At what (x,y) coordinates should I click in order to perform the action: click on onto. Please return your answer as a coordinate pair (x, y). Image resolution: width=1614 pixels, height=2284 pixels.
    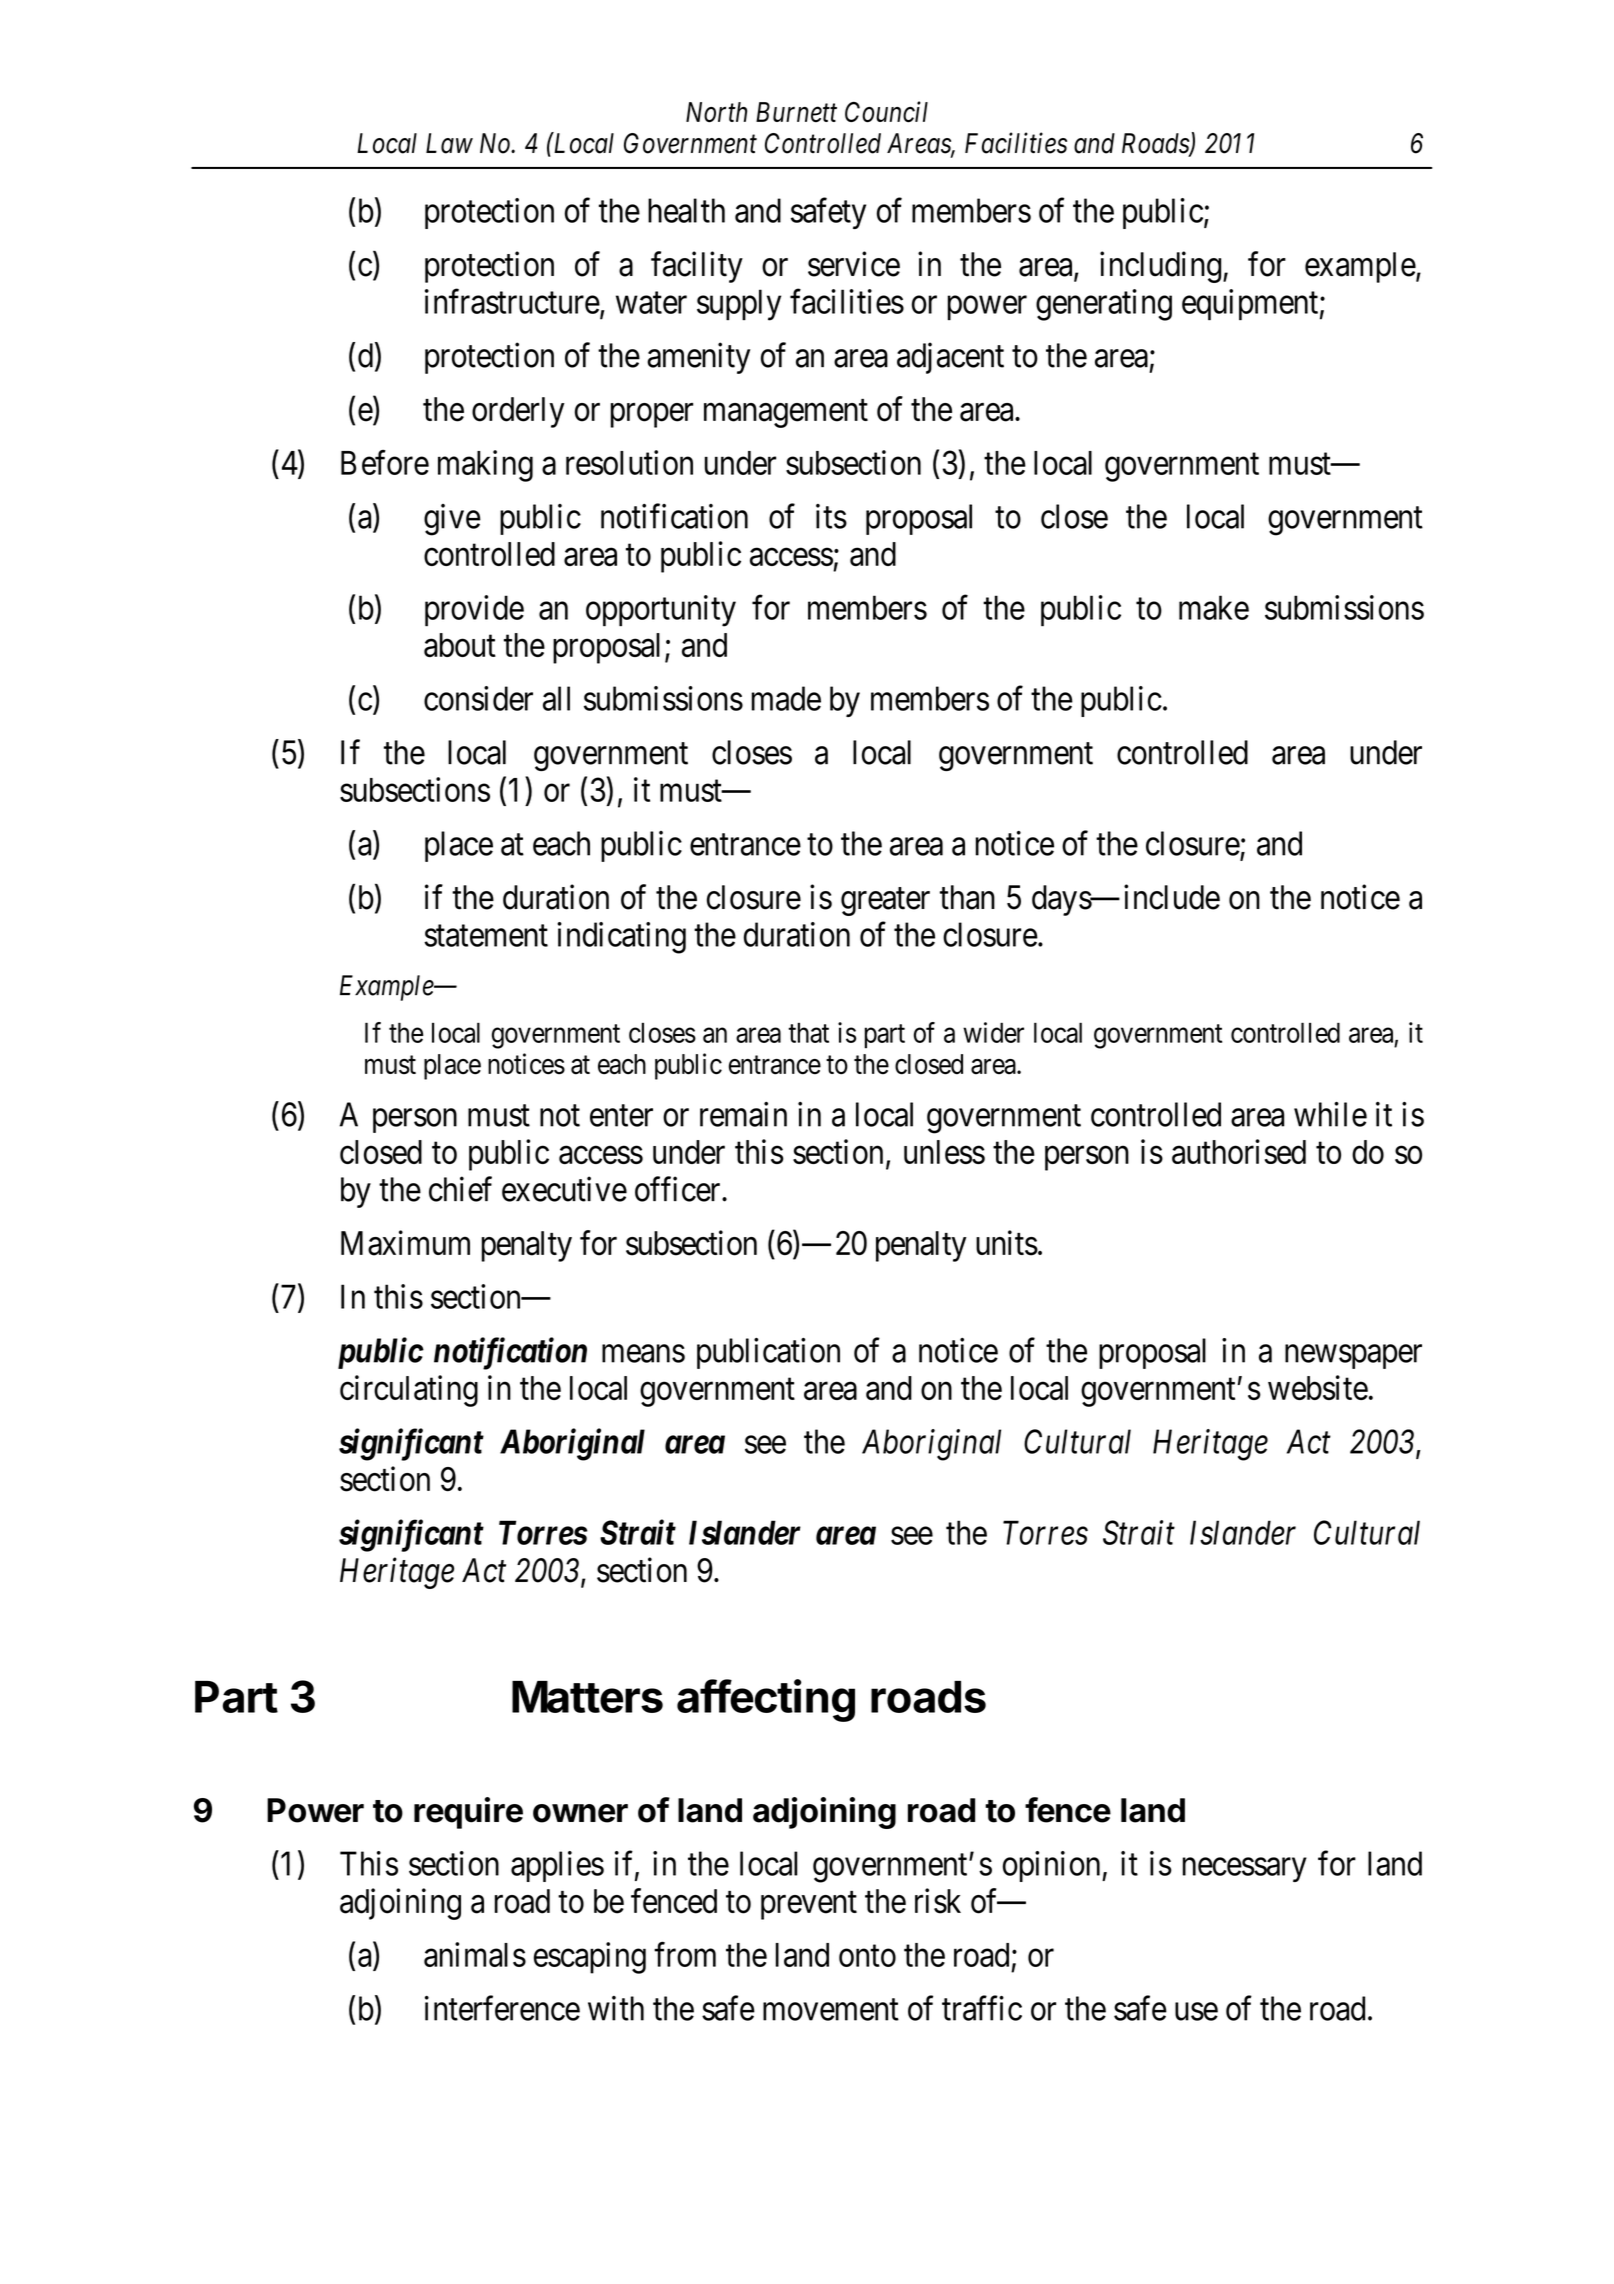
    Looking at the image, I should click on (867, 1956).
